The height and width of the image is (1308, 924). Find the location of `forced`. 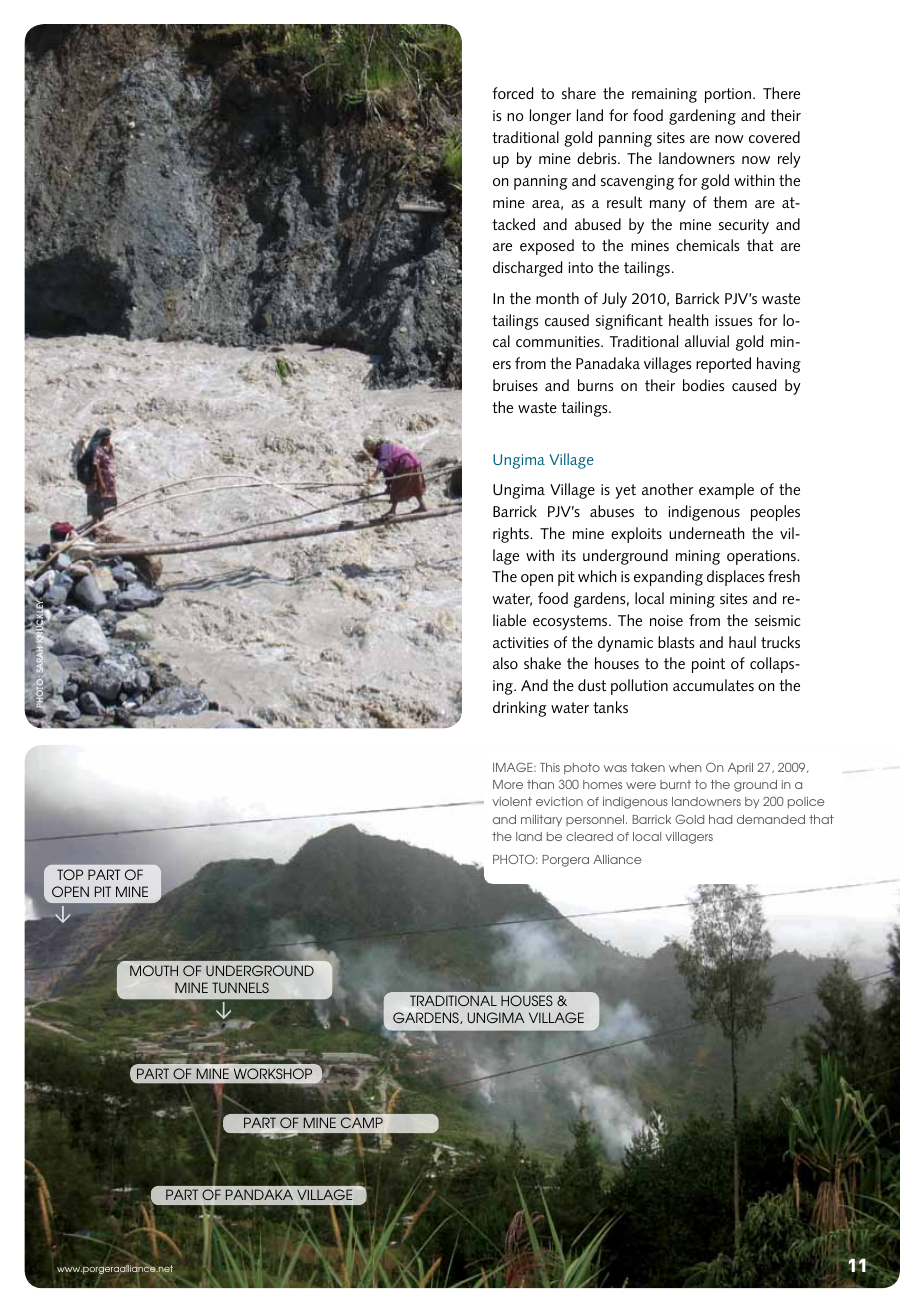

forced is located at coordinates (513, 93).
